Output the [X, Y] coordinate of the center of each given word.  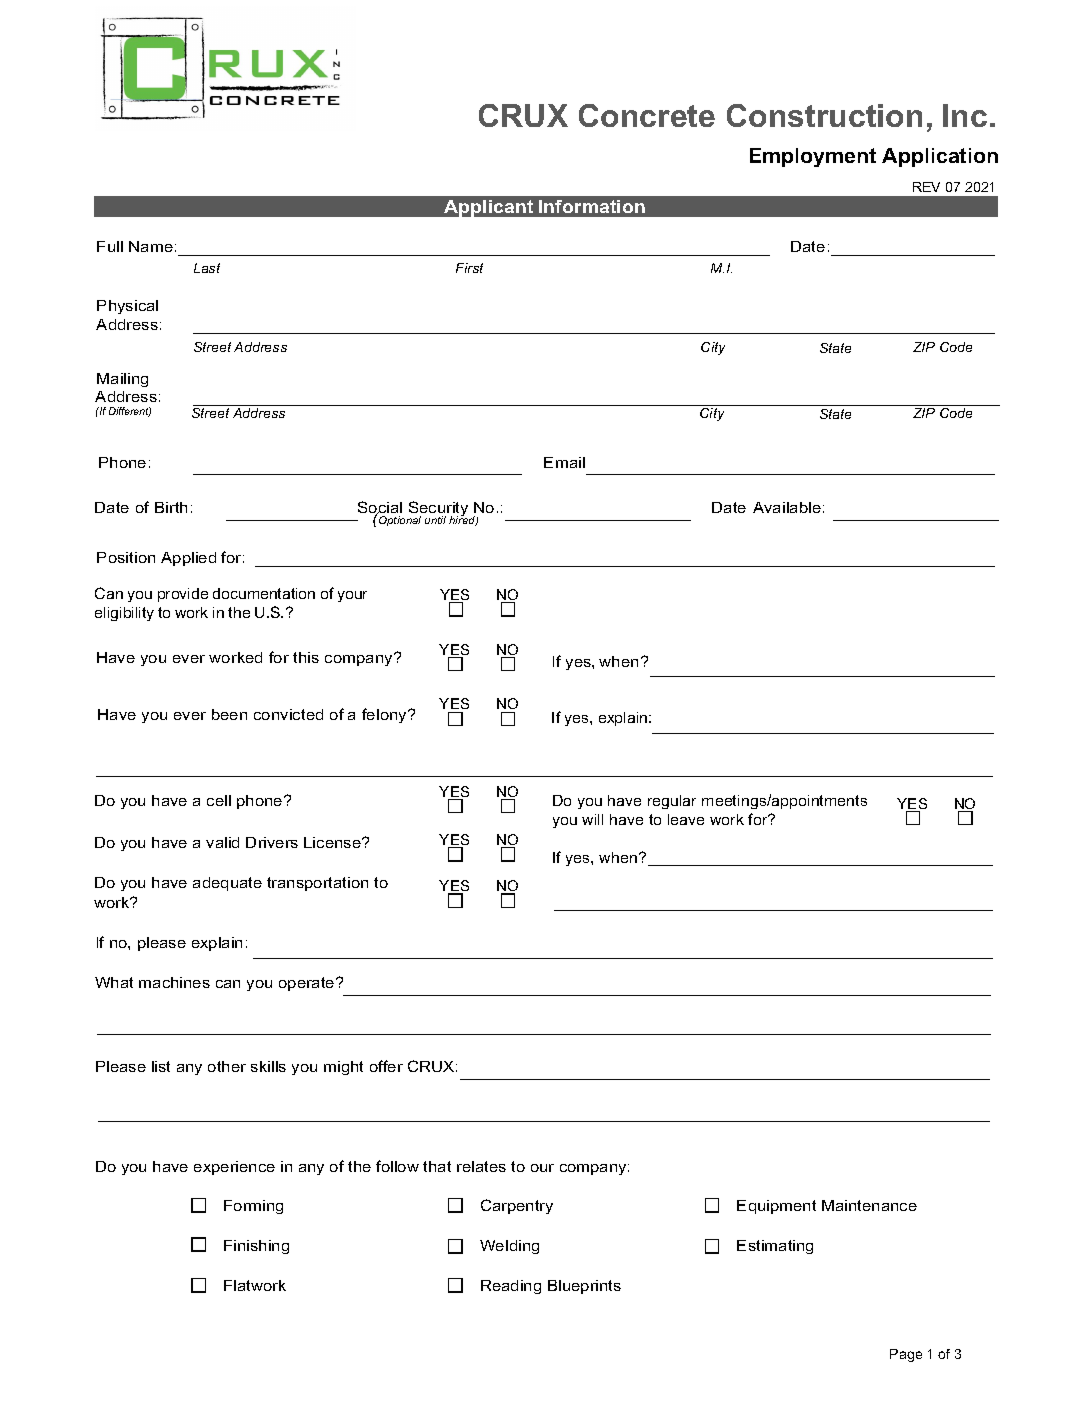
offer [386, 1066]
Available [787, 507]
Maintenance [869, 1205]
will [592, 819]
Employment [813, 157]
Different [130, 412]
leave [686, 819]
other [227, 1066]
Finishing [256, 1247]
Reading [511, 1287]
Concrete [647, 115]
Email [564, 462]
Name [151, 246]
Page [906, 1355]
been [229, 714]
